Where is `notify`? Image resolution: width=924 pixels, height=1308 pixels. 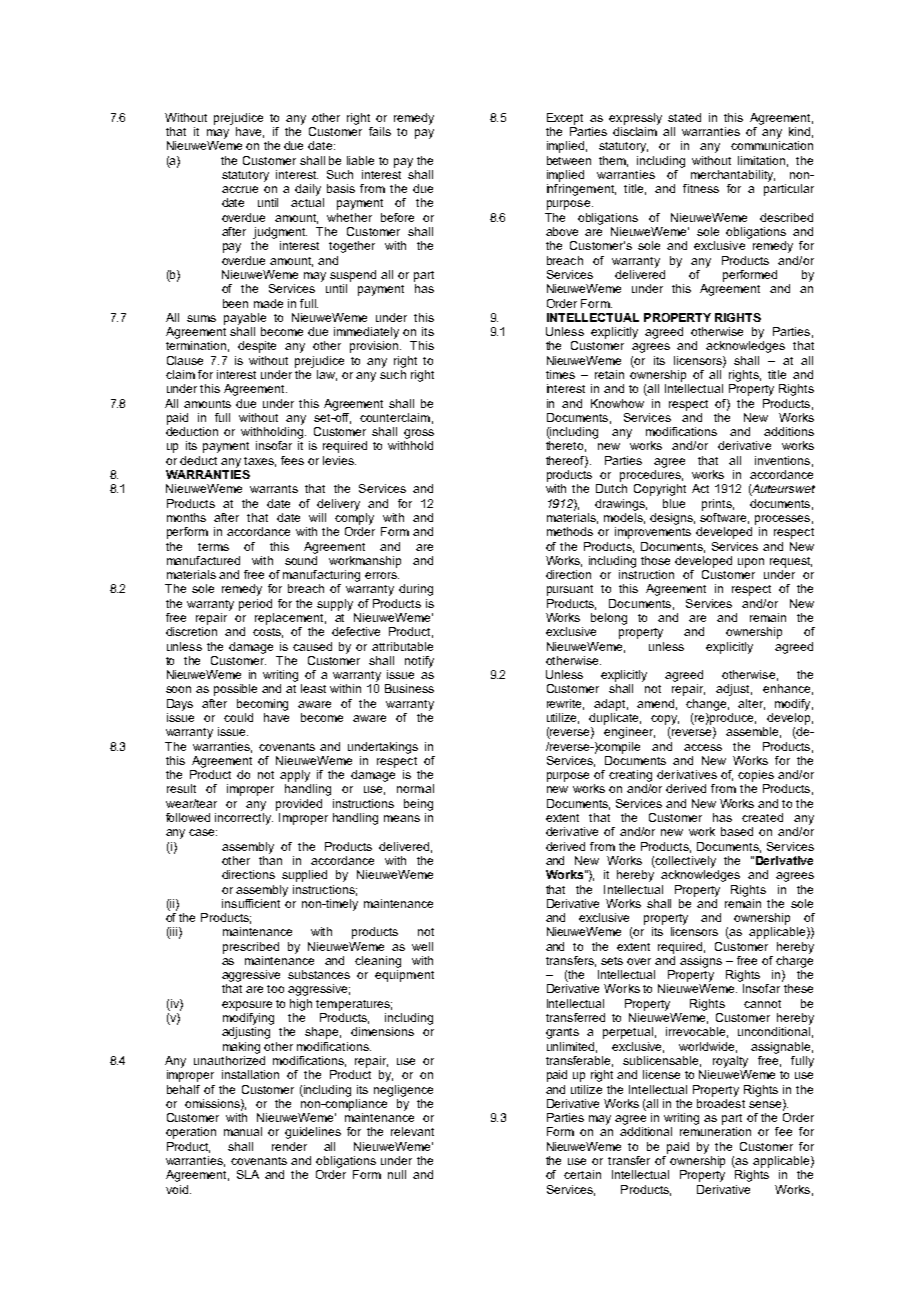
notify is located at coordinates (419, 662).
